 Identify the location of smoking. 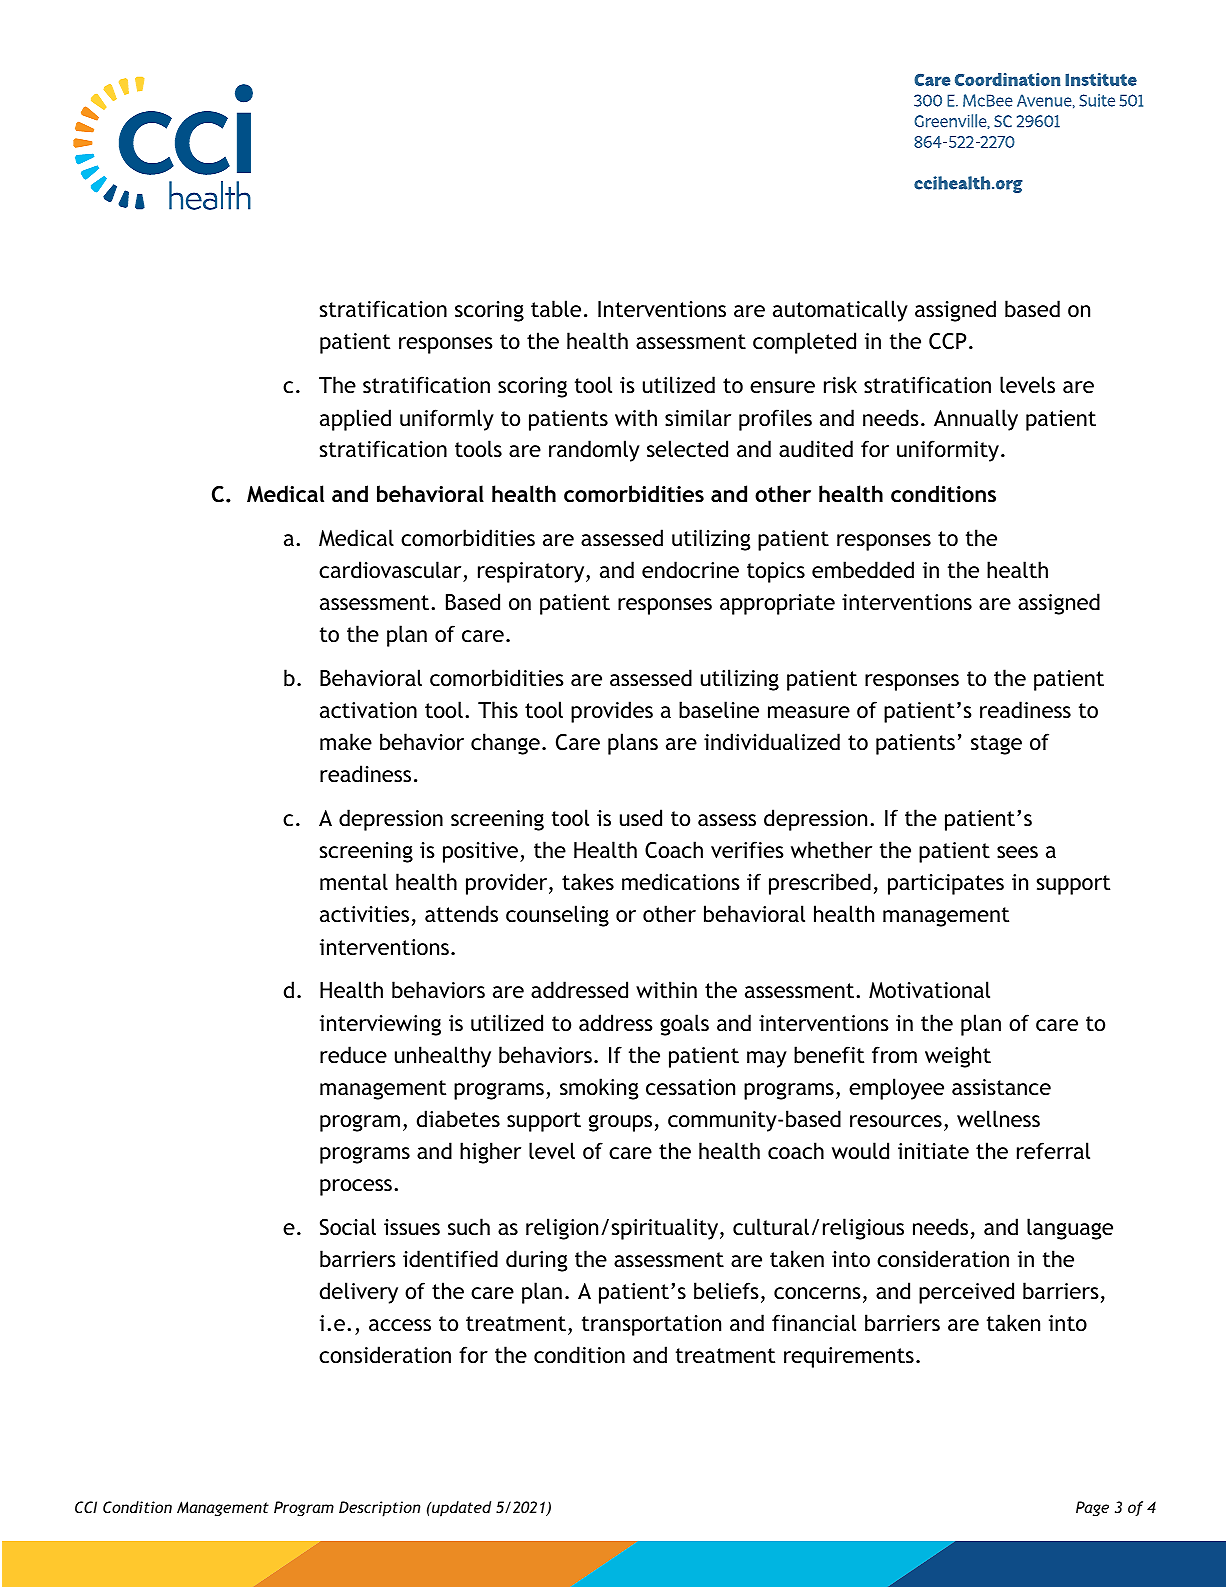
(599, 1089).
